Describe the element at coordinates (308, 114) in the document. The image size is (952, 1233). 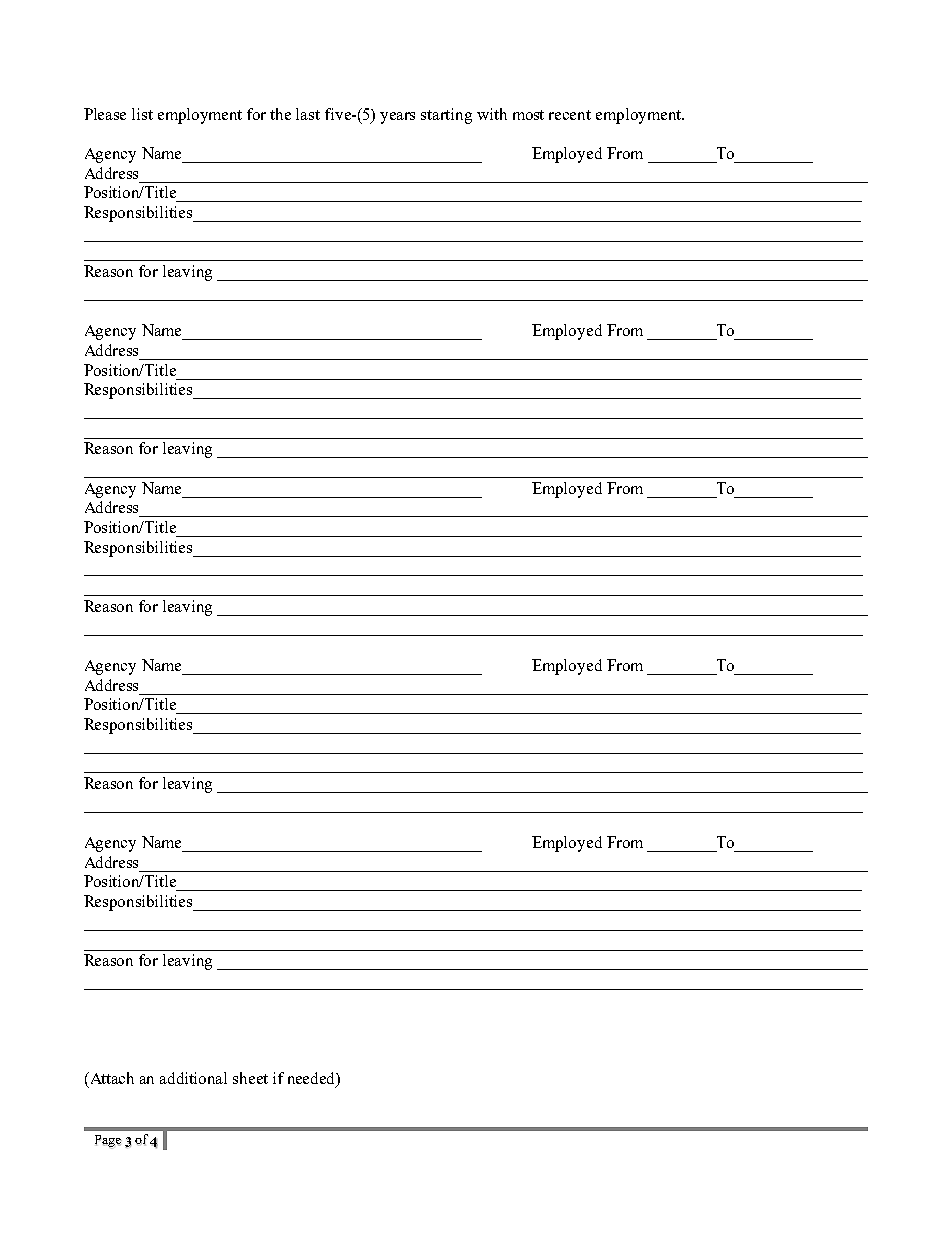
I see `last` at that location.
